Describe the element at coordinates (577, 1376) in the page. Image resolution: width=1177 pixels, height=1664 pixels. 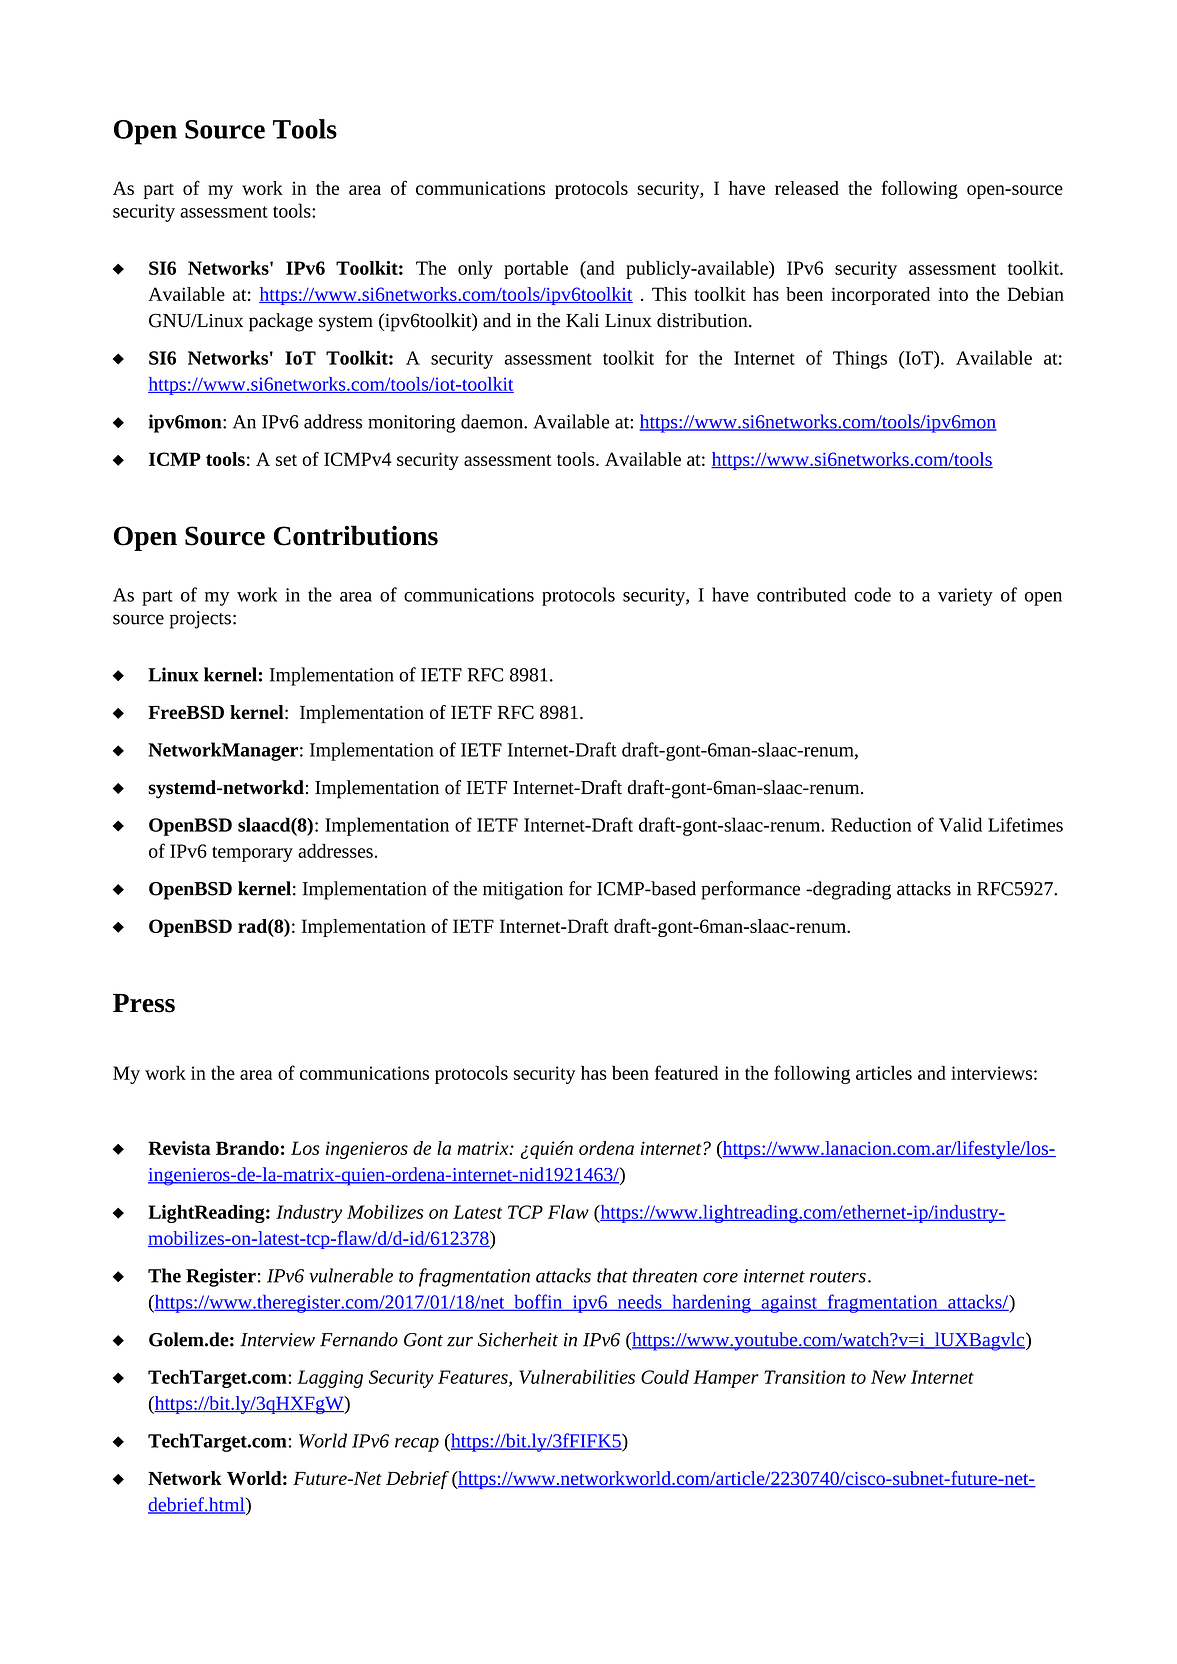
I see `Vulnerabilities` at that location.
